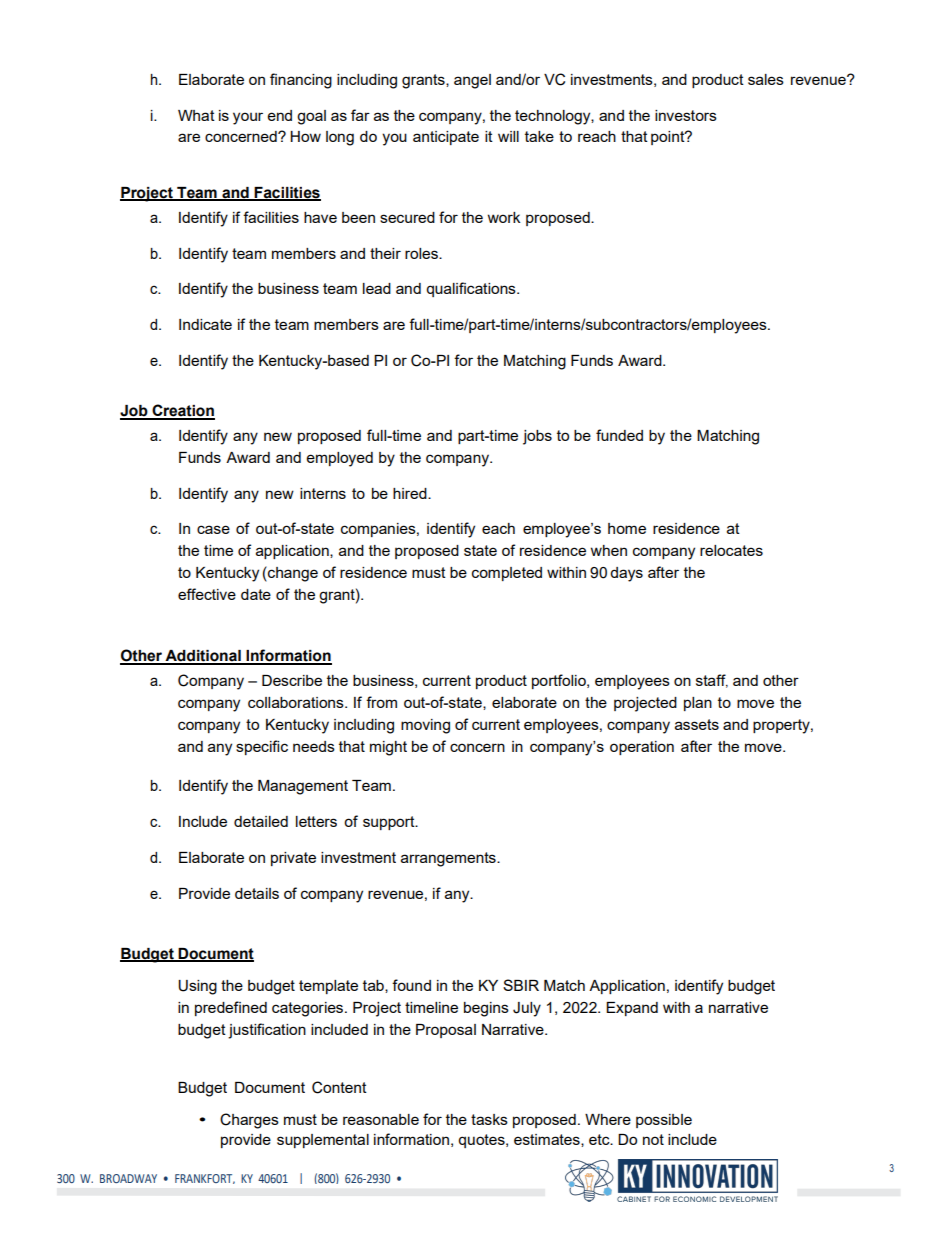  What do you see at coordinates (619, 435) in the screenshot?
I see `funded` at bounding box center [619, 435].
